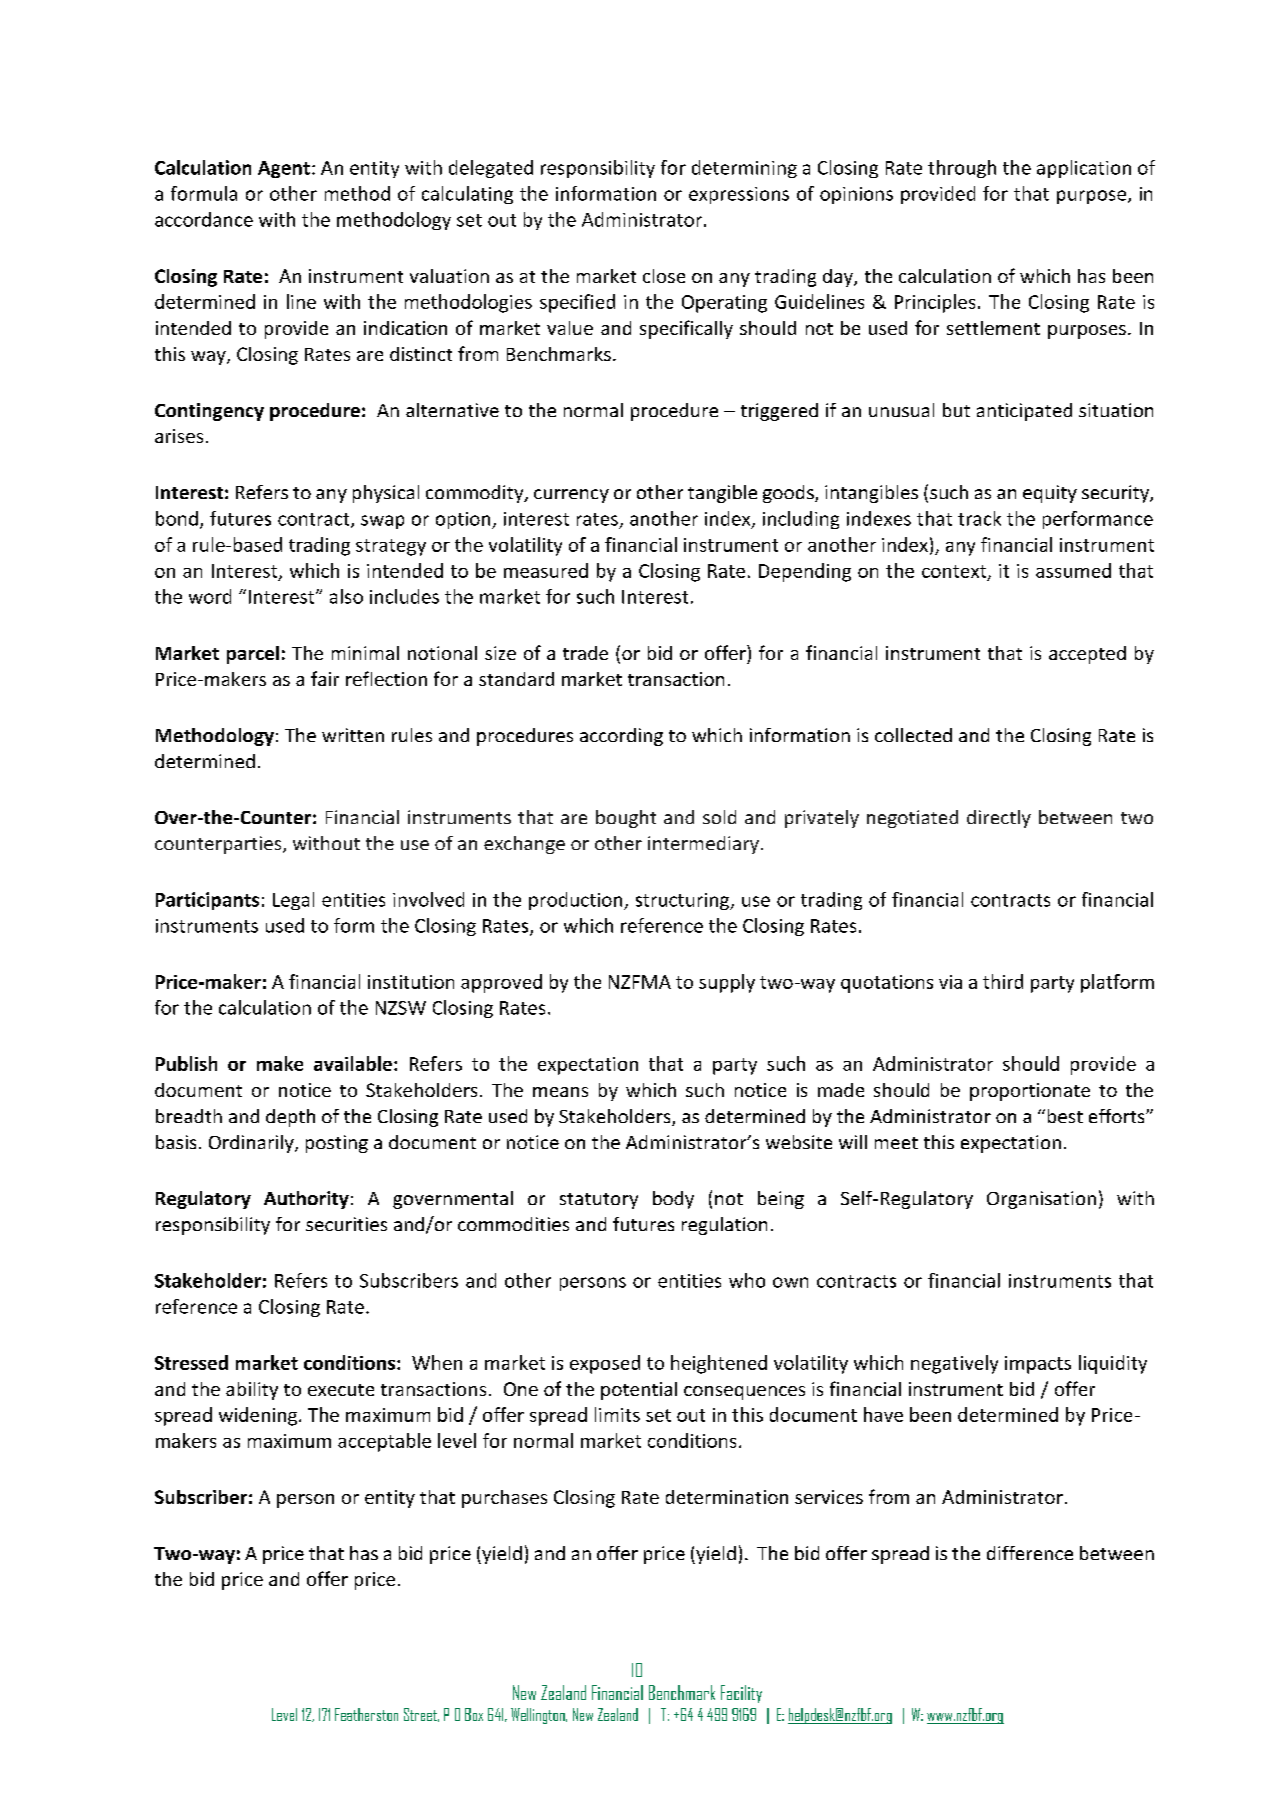 This screenshot has width=1274, height=1801. What do you see at coordinates (1003, 981) in the screenshot?
I see `third` at bounding box center [1003, 981].
